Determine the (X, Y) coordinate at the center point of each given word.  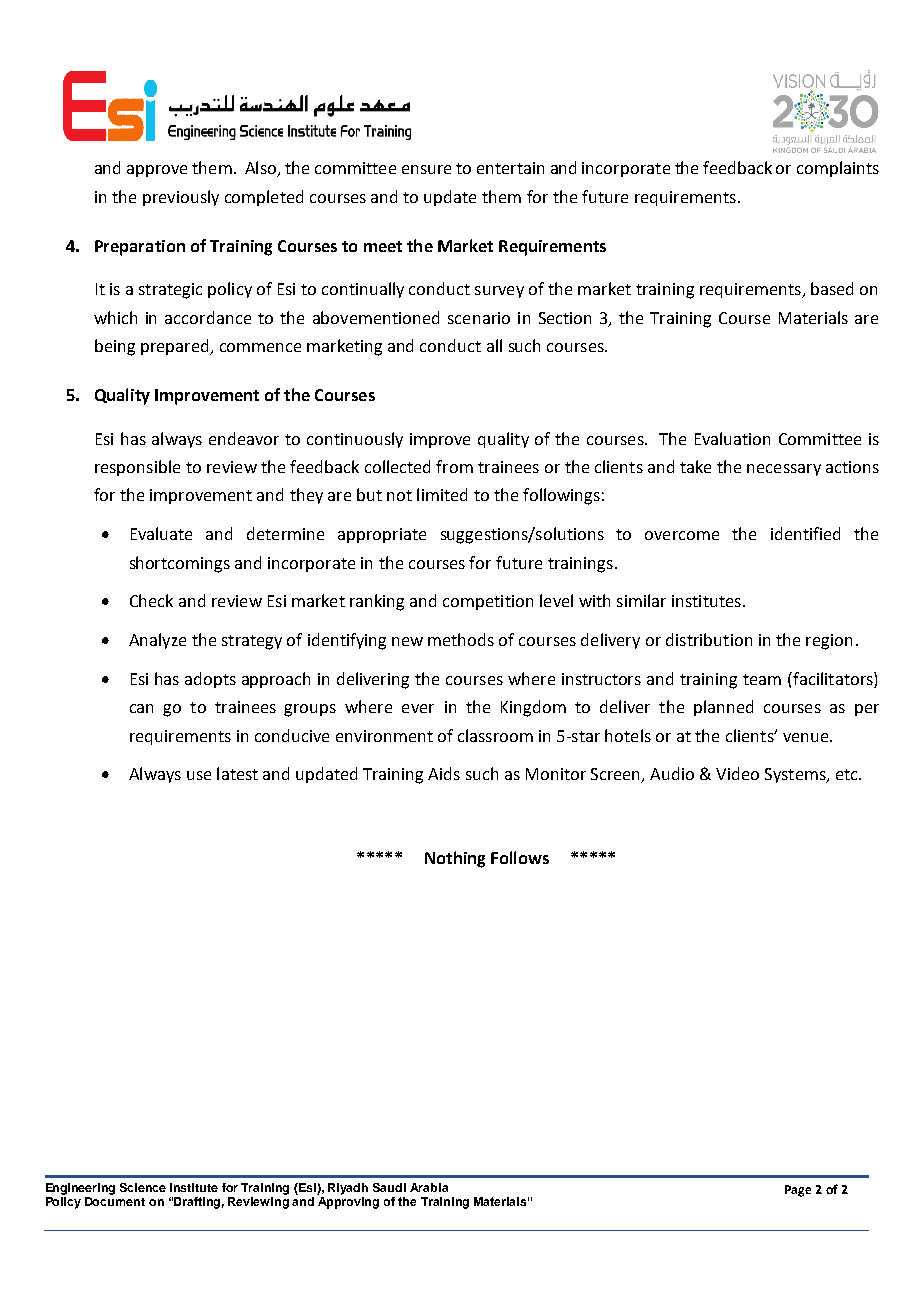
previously (181, 198)
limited (442, 494)
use (199, 775)
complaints (838, 169)
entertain (510, 168)
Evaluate (161, 533)
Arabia (429, 1187)
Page (798, 1191)
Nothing (455, 859)
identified (805, 533)
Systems (796, 775)
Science (143, 1187)
